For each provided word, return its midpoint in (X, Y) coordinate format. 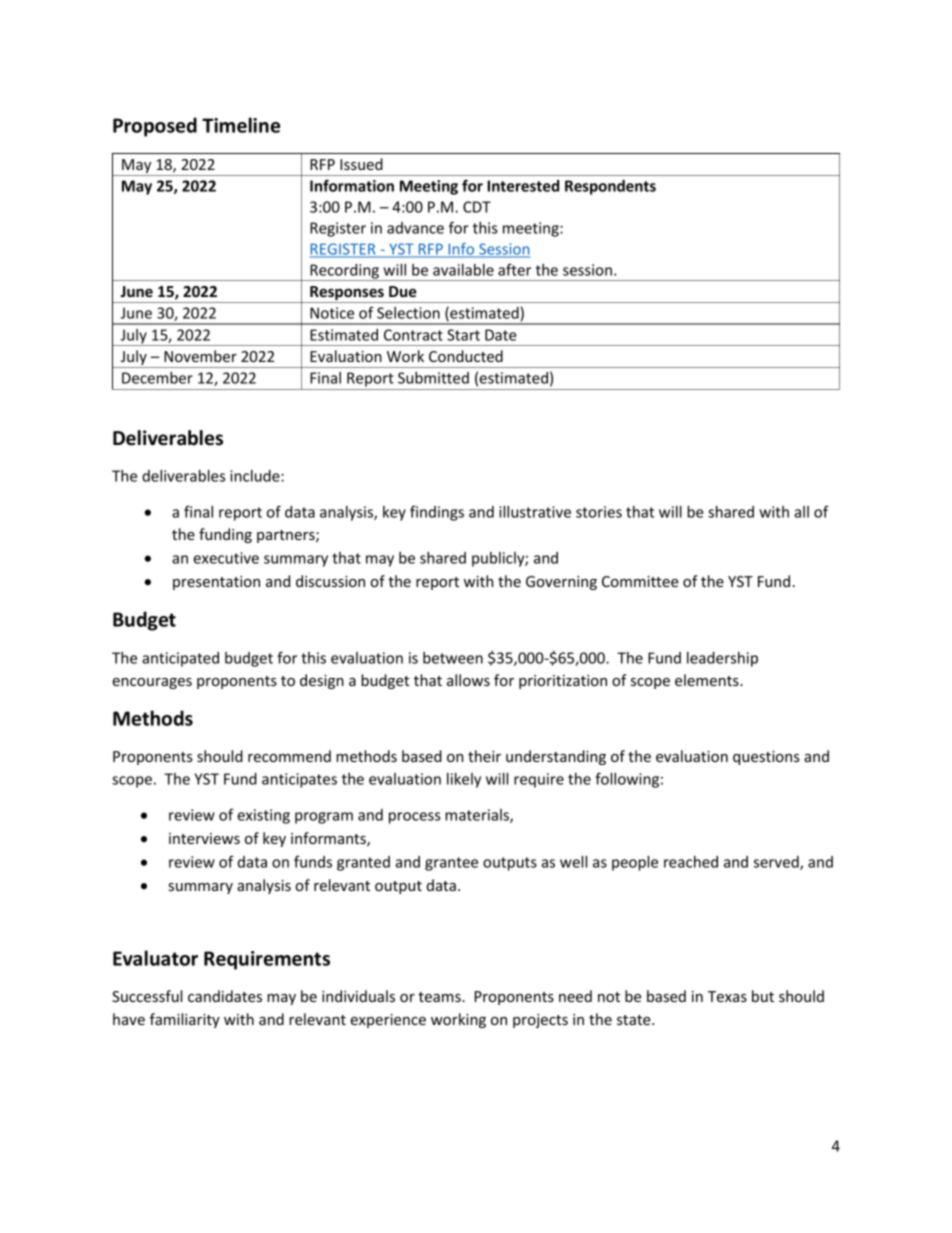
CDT (477, 207)
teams (440, 997)
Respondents (610, 187)
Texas (727, 996)
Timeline (241, 125)
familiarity (185, 1020)
